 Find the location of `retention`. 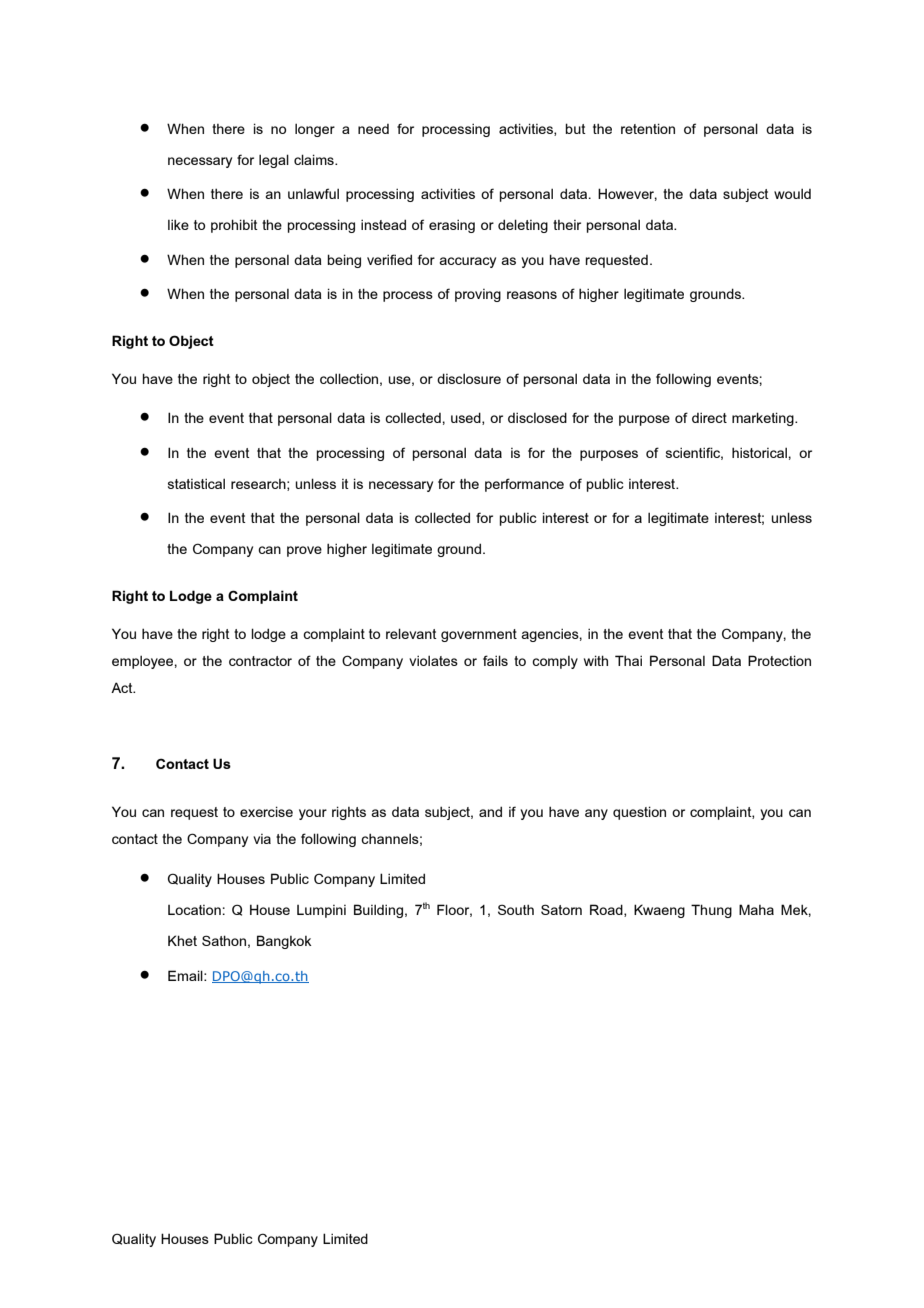

retention is located at coordinates (648, 128).
